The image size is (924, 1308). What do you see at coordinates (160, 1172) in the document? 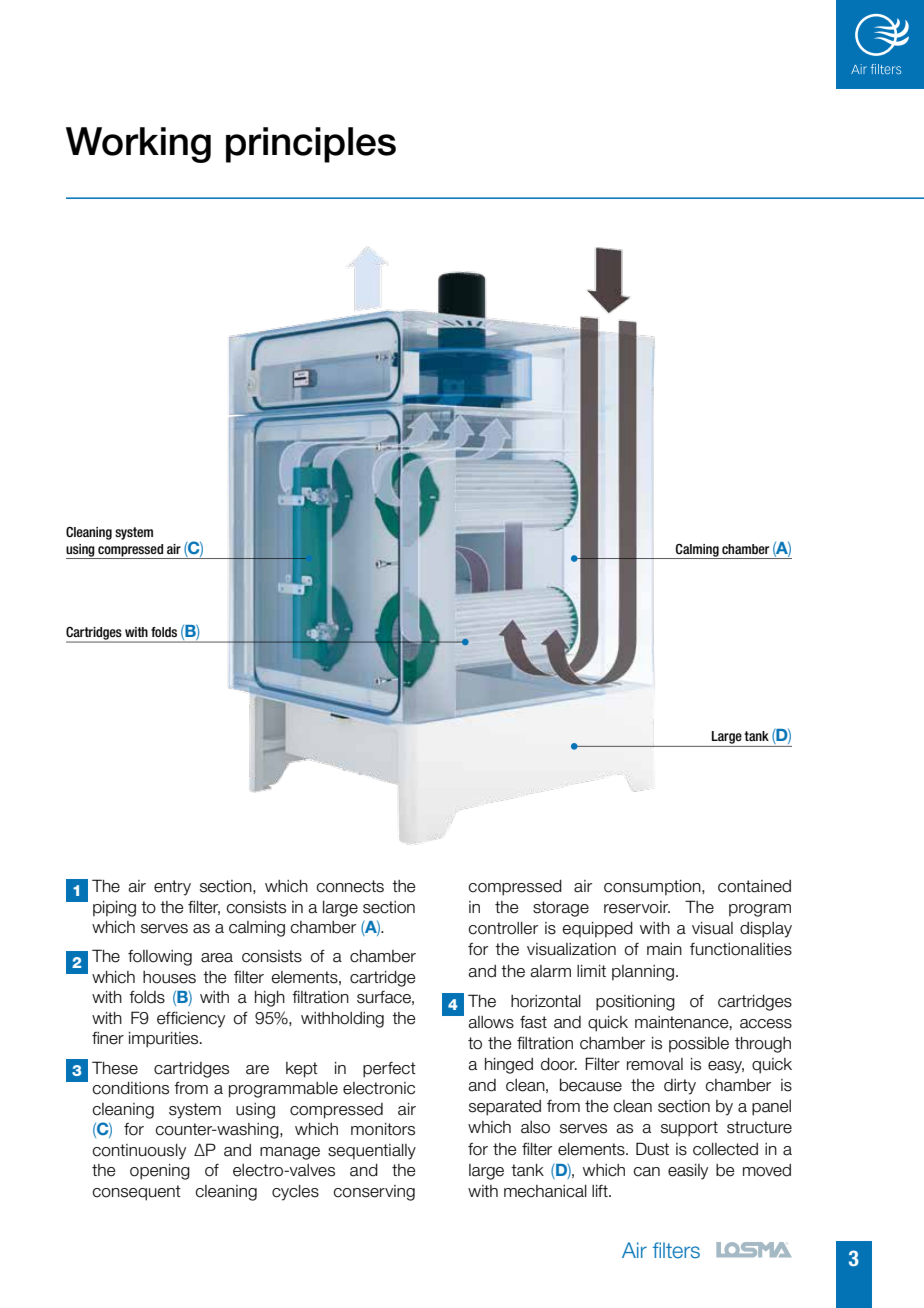
I see `opening` at bounding box center [160, 1172].
